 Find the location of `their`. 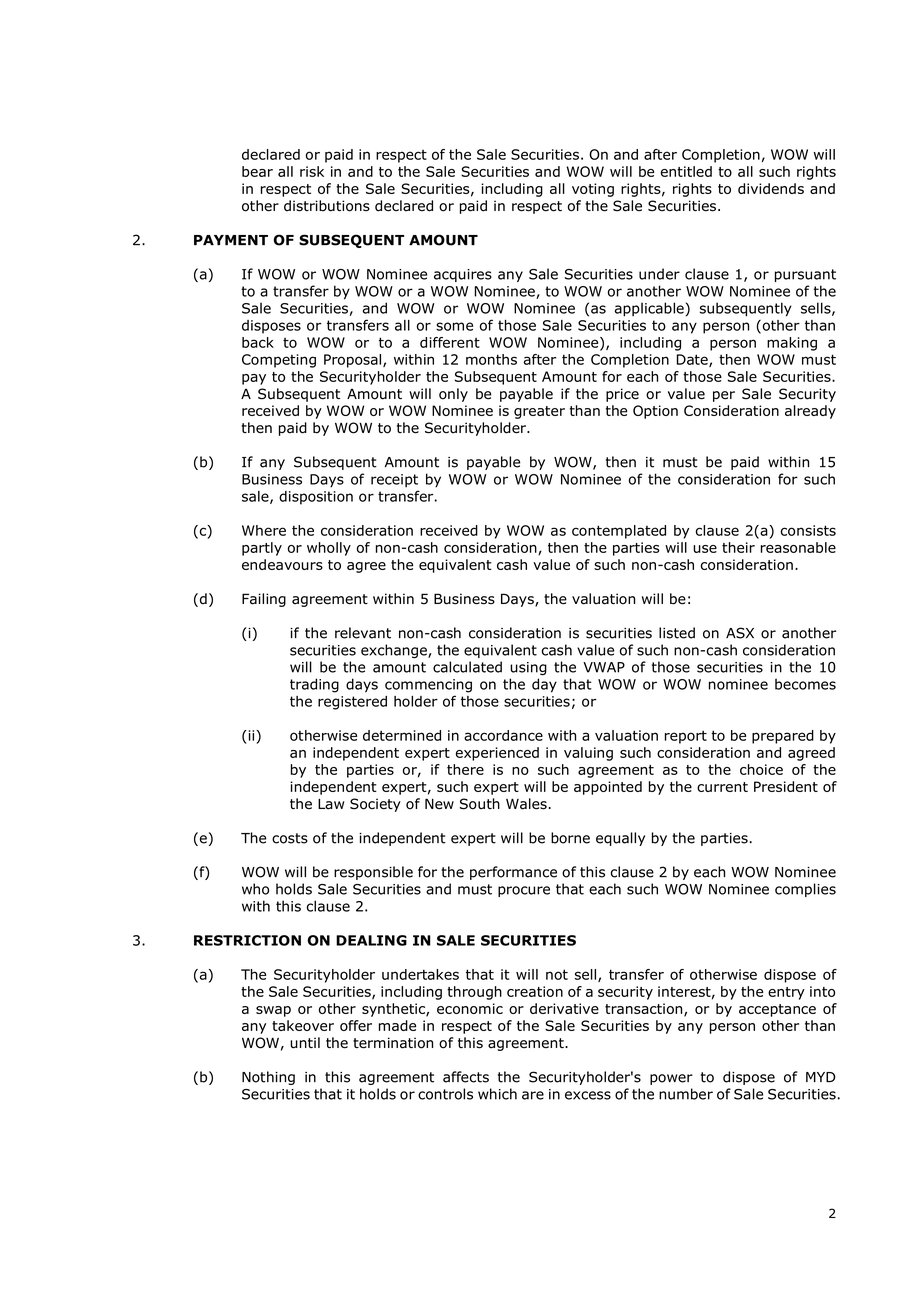

their is located at coordinates (738, 547).
